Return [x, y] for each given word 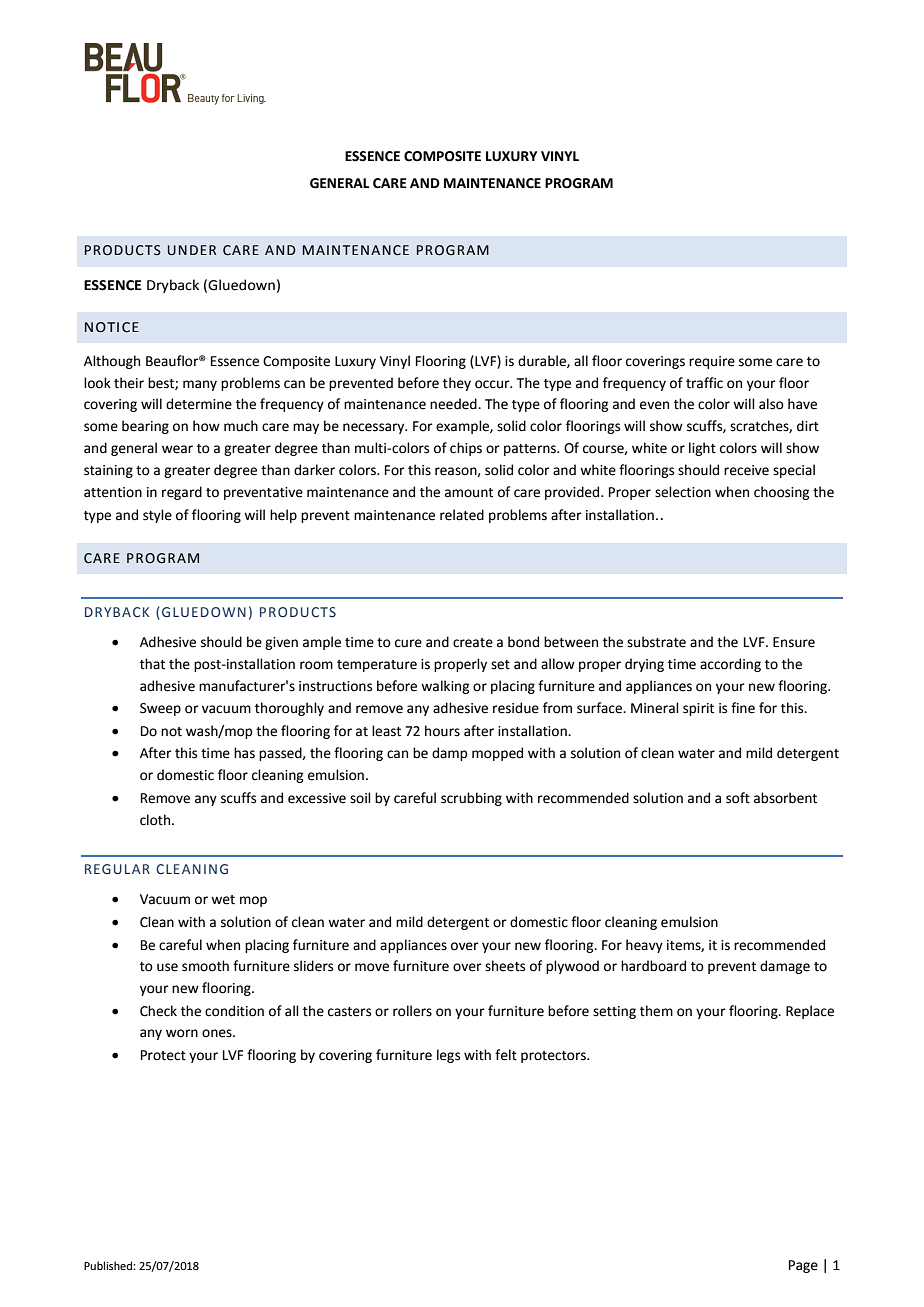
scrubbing [471, 799]
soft [738, 798]
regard [182, 493]
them [656, 1011]
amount [469, 493]
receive [746, 470]
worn [182, 1033]
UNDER [192, 250]
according [730, 665]
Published [109, 1265]
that [152, 664]
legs [448, 1056]
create [473, 643]
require [712, 362]
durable [543, 361]
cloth [156, 820]
